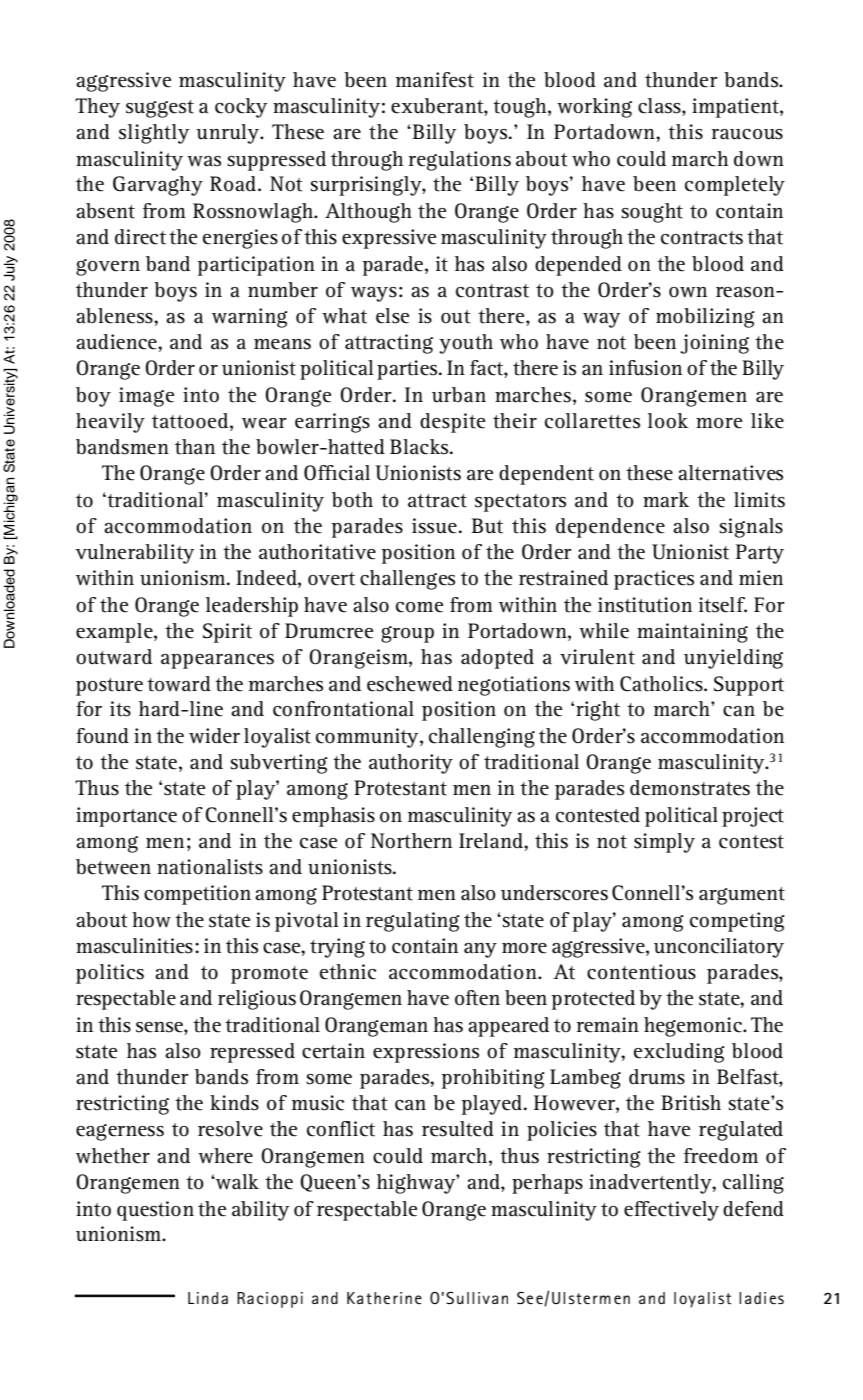  What do you see at coordinates (662, 684) in the screenshot?
I see `Catholics` at bounding box center [662, 684].
